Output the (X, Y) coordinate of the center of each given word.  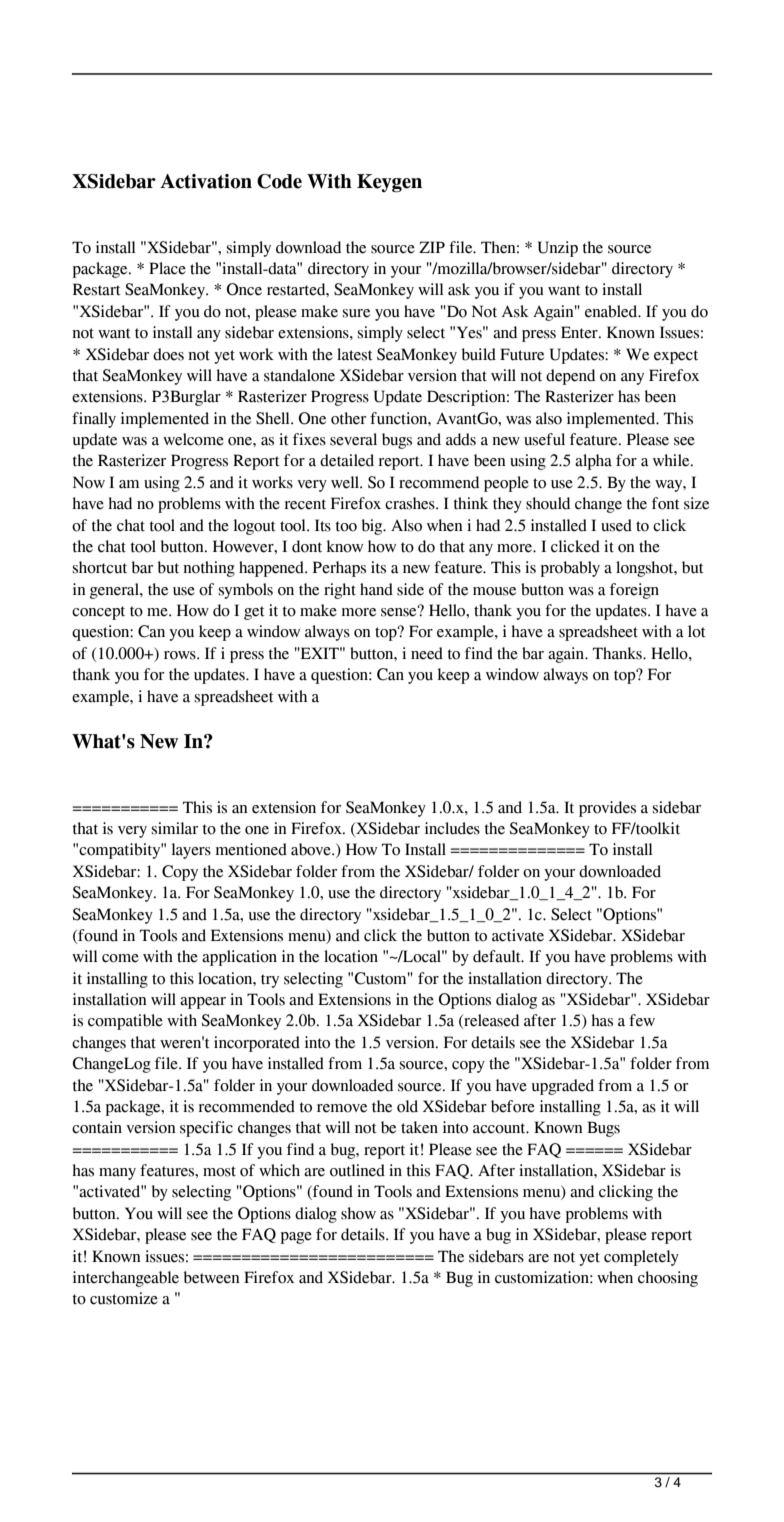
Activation (206, 181)
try (270, 981)
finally (94, 420)
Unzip (558, 249)
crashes (411, 503)
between (212, 1277)
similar (175, 828)
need (427, 653)
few (642, 1020)
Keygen (389, 183)
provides (607, 809)
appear (203, 1003)
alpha (593, 462)
